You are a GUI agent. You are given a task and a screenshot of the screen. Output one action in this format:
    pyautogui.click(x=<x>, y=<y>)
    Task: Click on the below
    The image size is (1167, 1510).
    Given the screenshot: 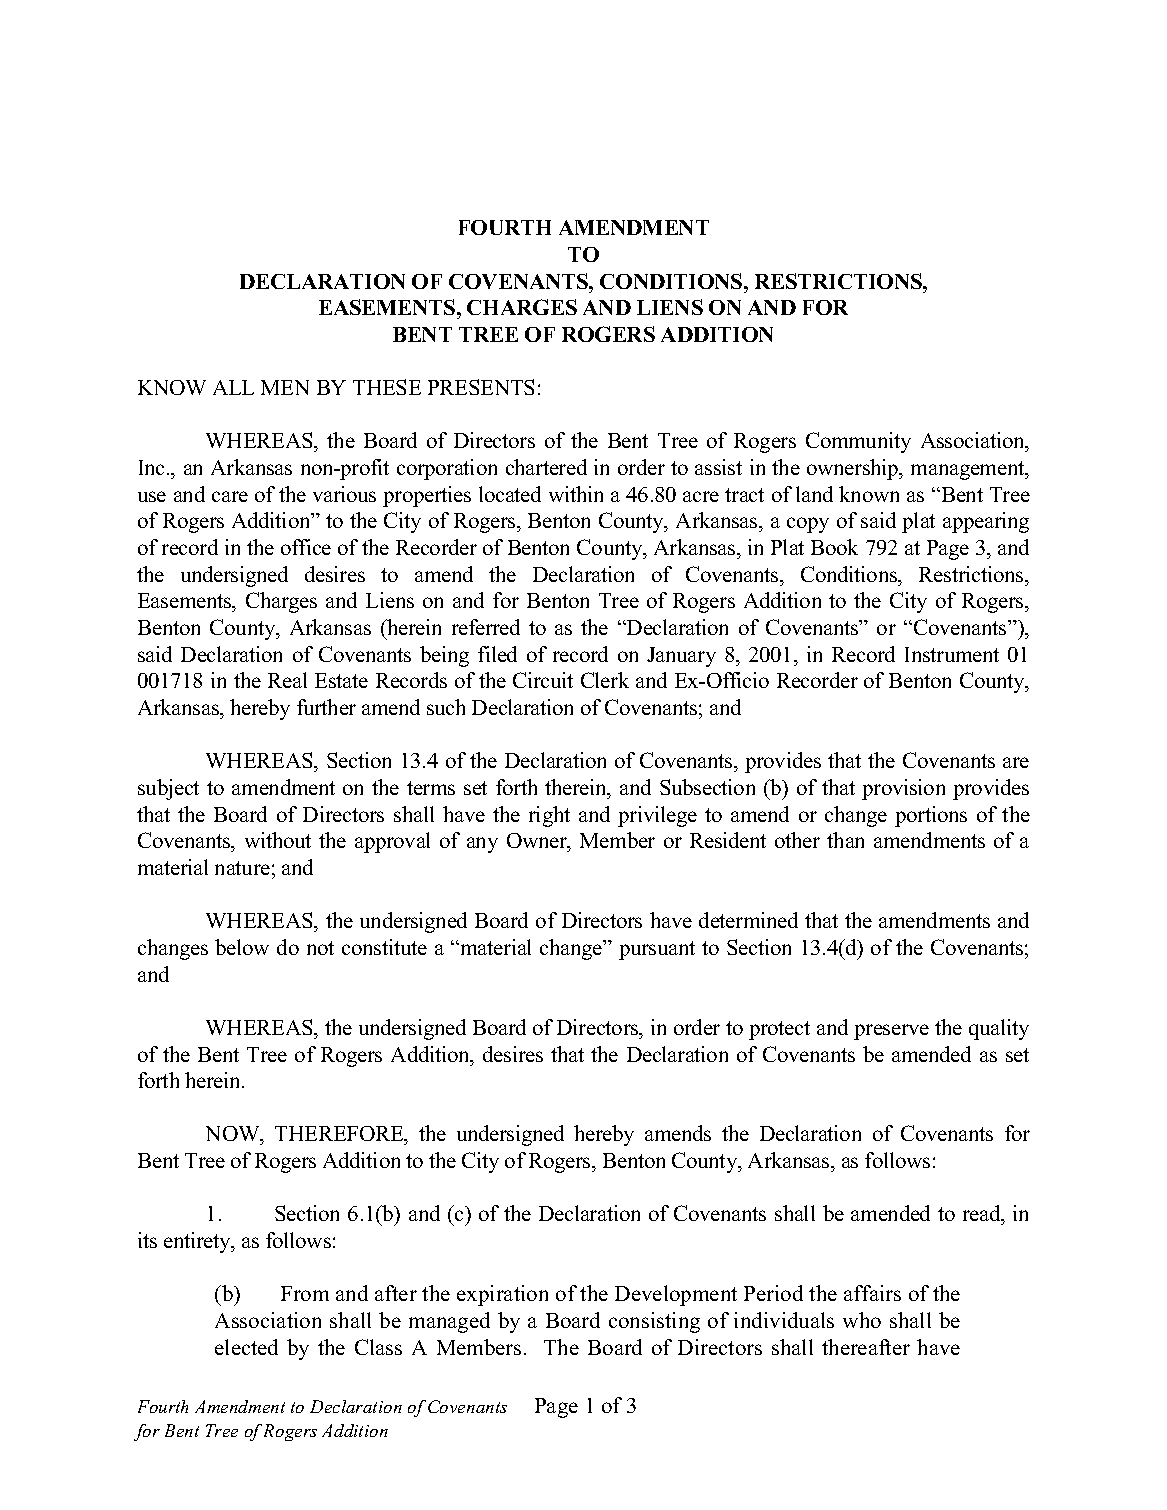 What is the action you would take?
    pyautogui.click(x=242, y=947)
